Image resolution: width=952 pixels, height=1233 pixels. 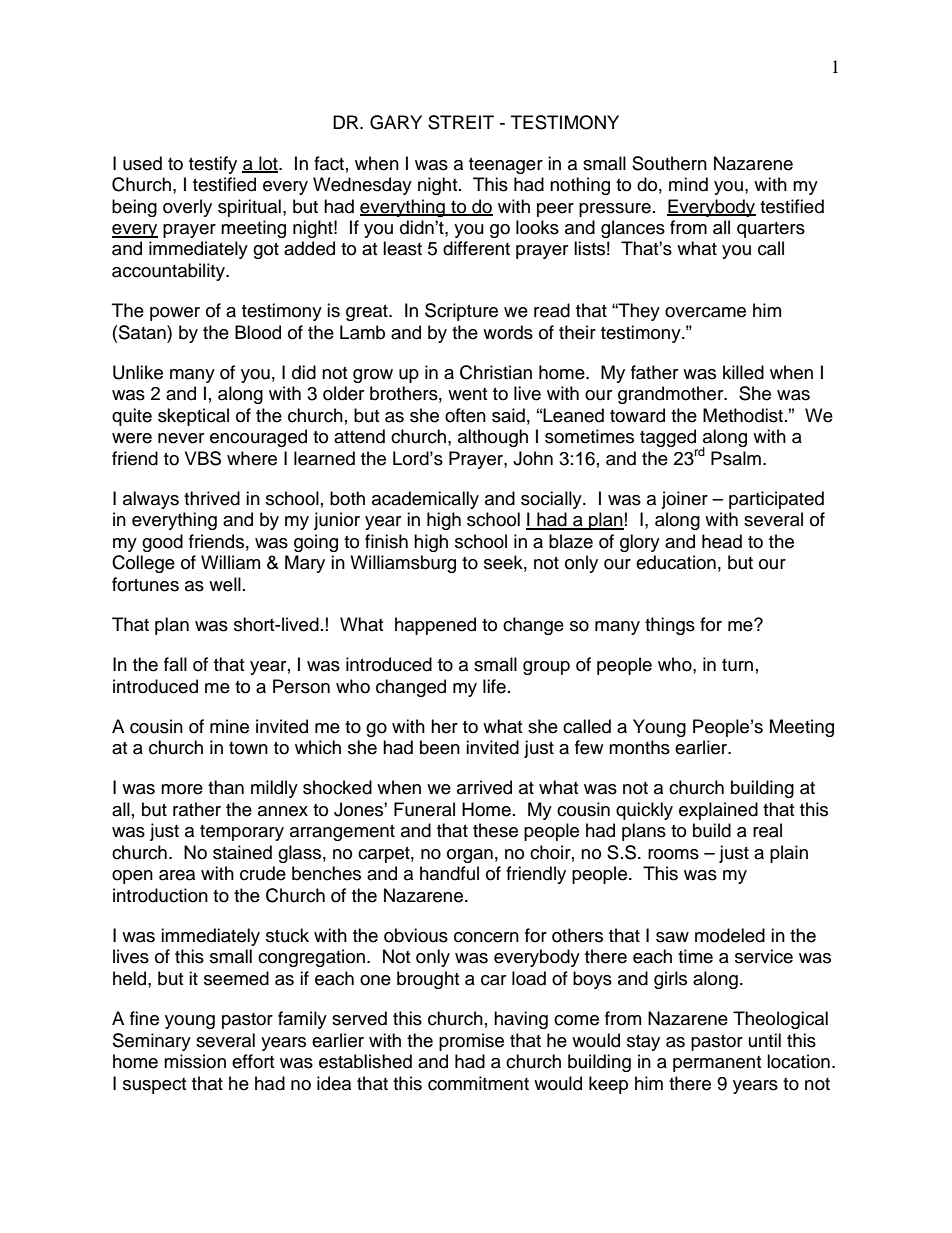 I want to click on temporary, so click(x=242, y=833).
